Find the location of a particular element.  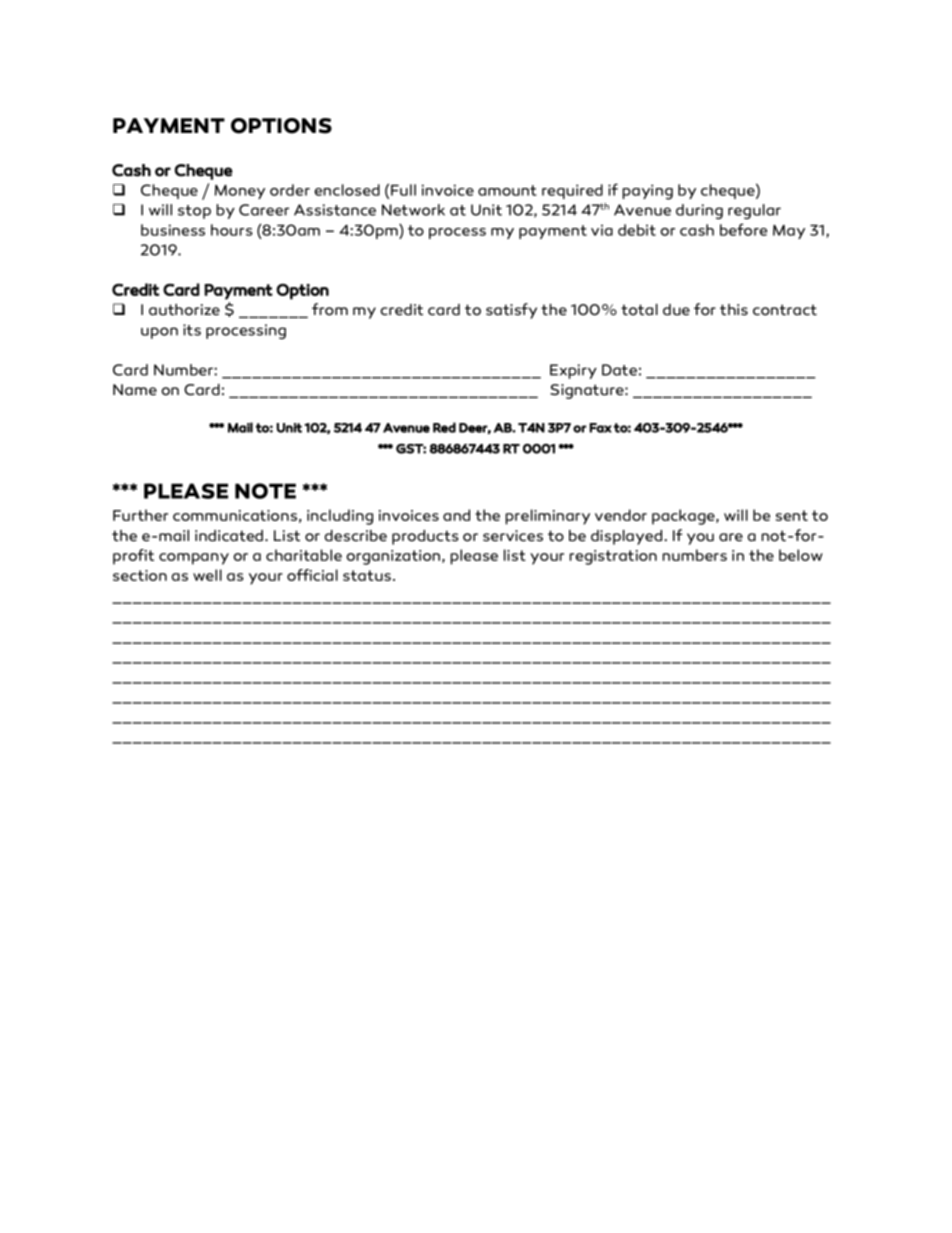

stop is located at coordinates (194, 212).
